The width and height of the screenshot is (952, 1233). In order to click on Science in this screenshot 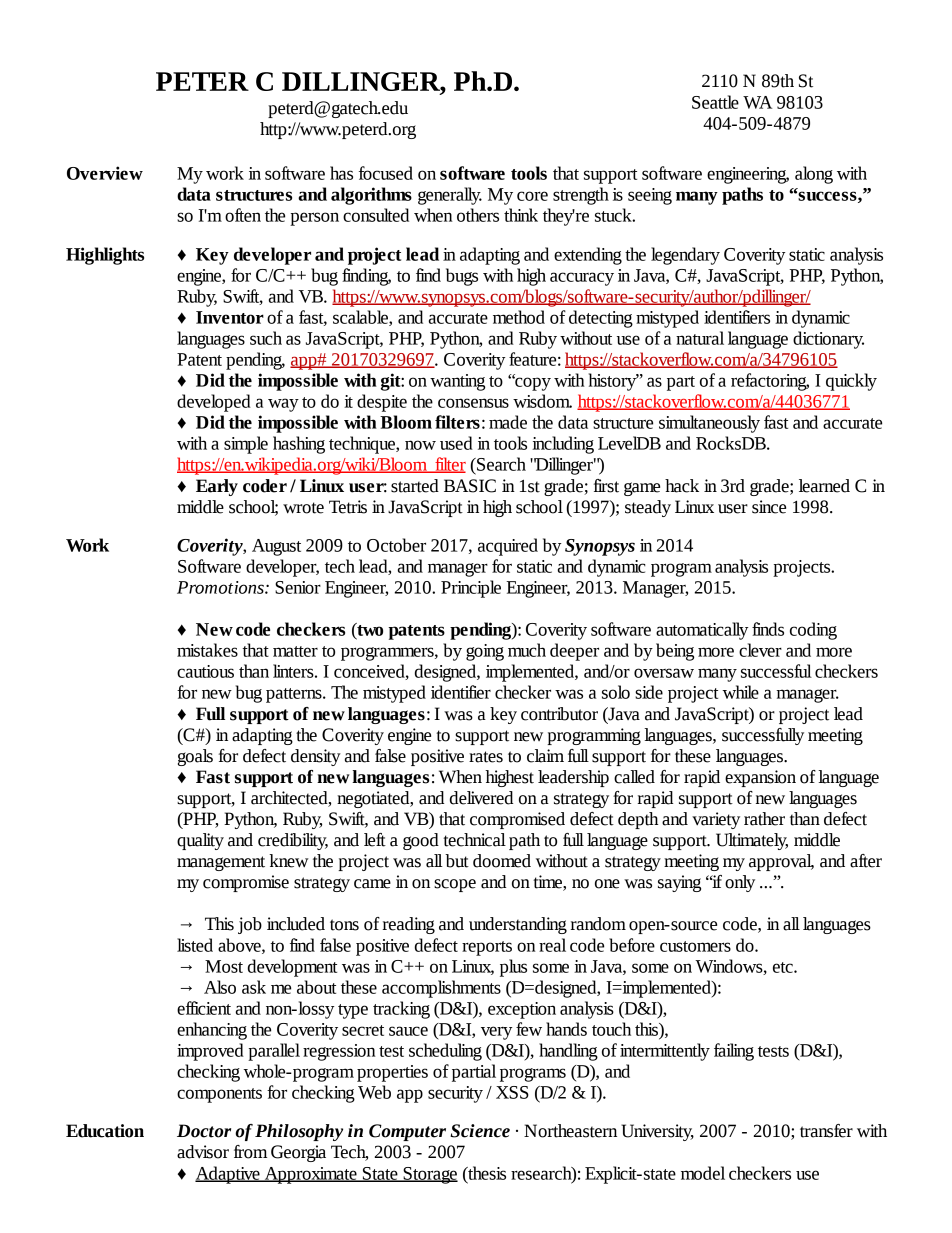, I will do `click(480, 1131)`.
